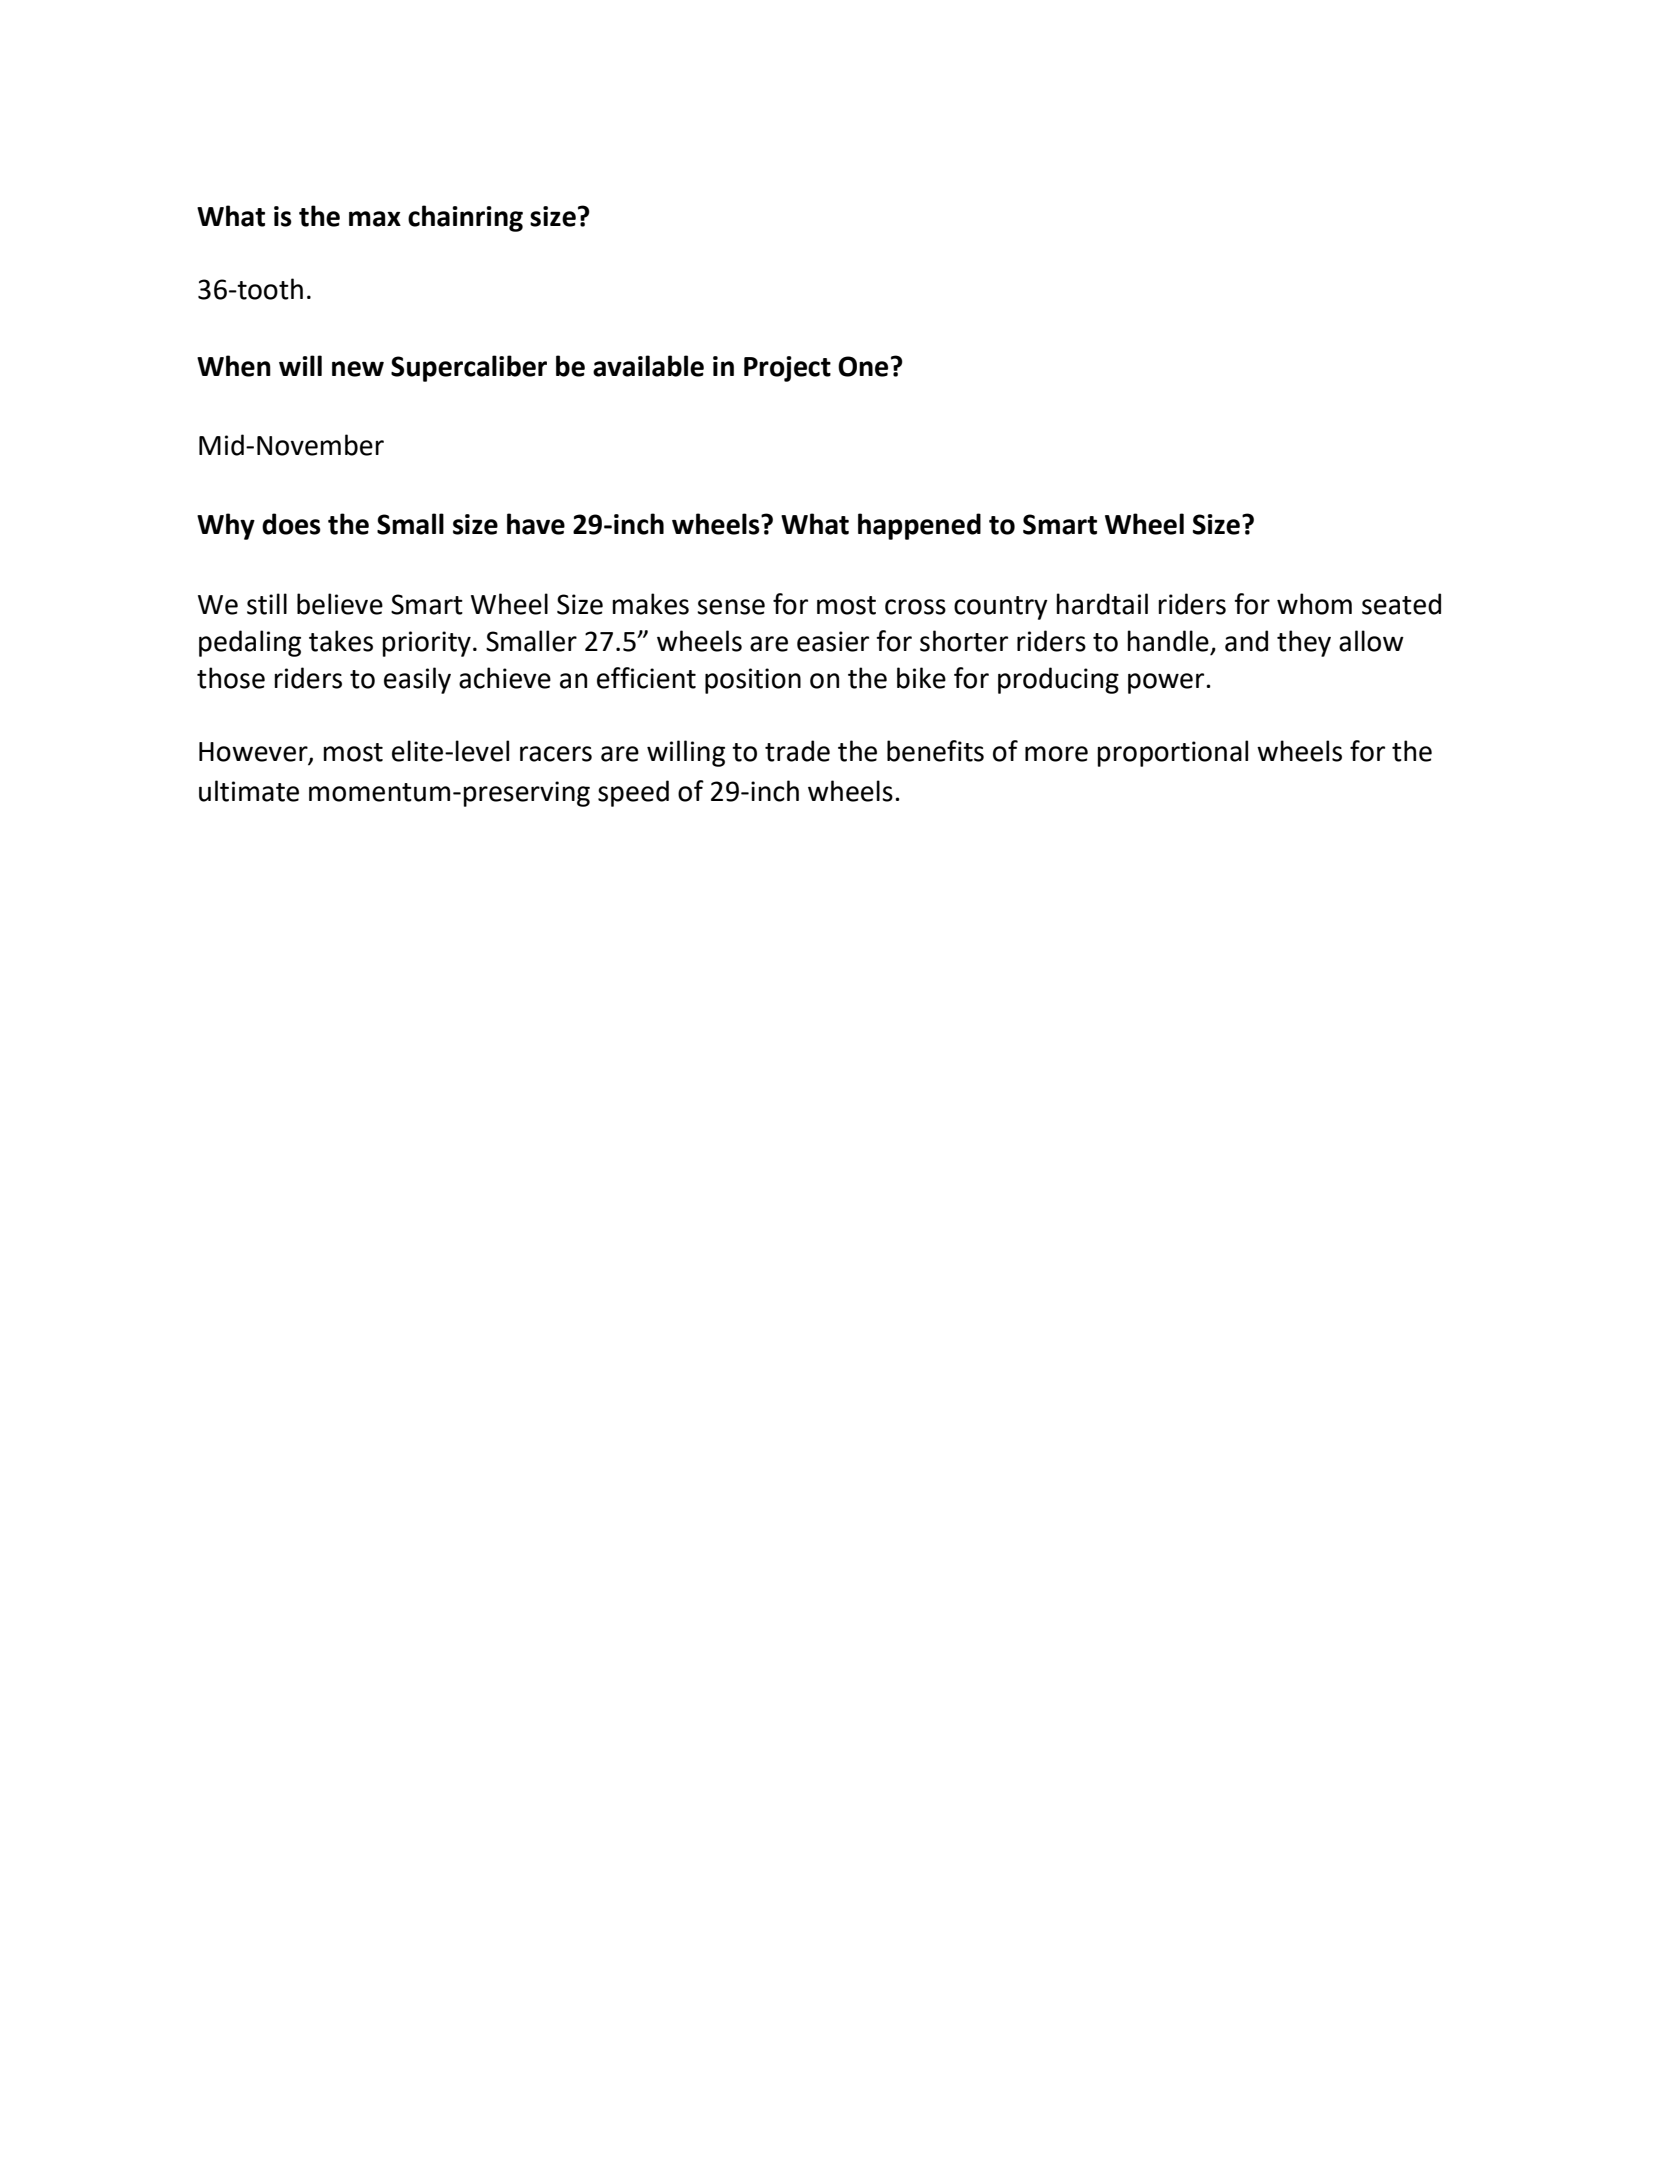  I want to click on One, so click(863, 366).
